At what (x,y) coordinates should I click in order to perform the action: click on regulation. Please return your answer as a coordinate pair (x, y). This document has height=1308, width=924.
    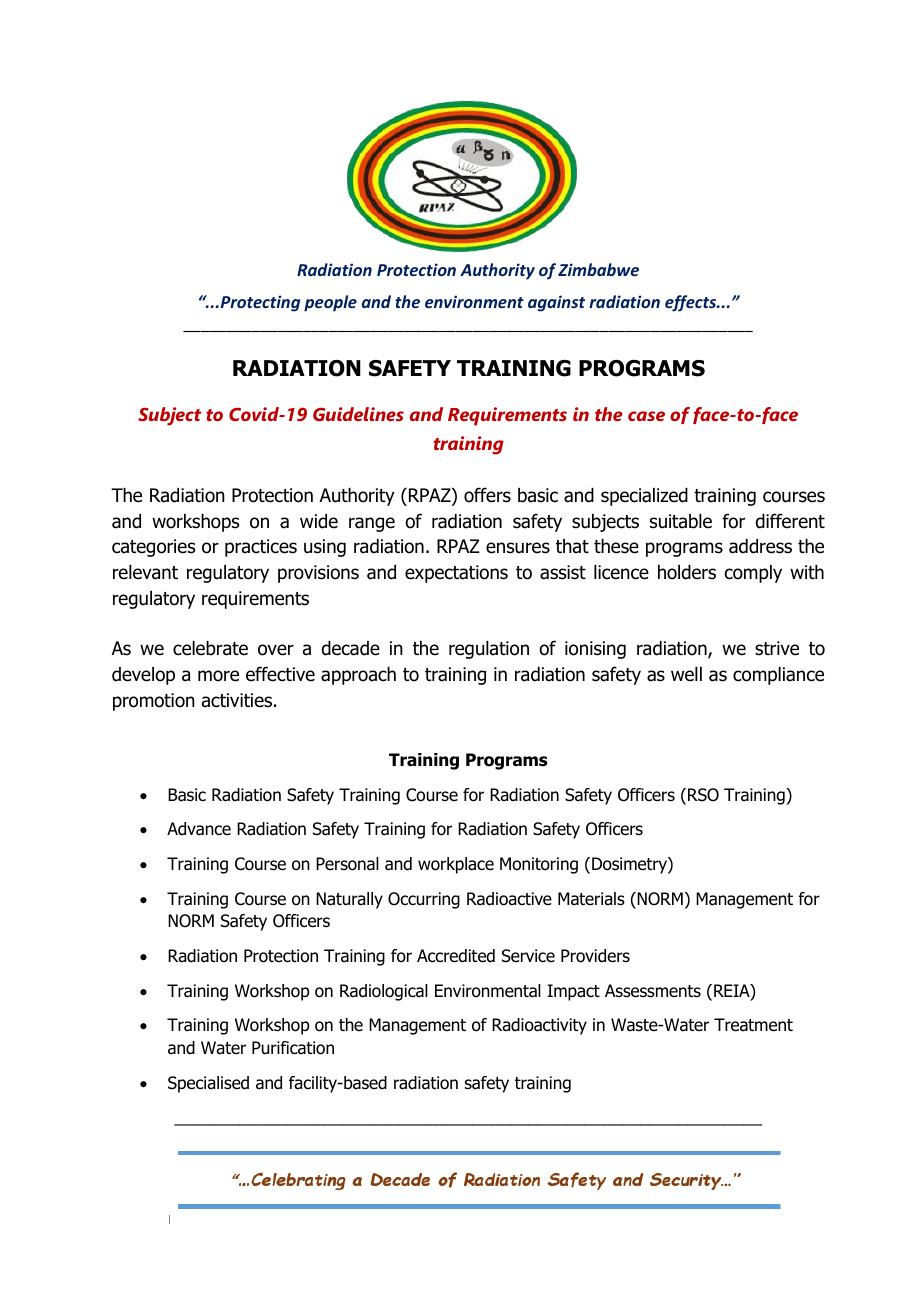
    Looking at the image, I should click on (489, 650).
